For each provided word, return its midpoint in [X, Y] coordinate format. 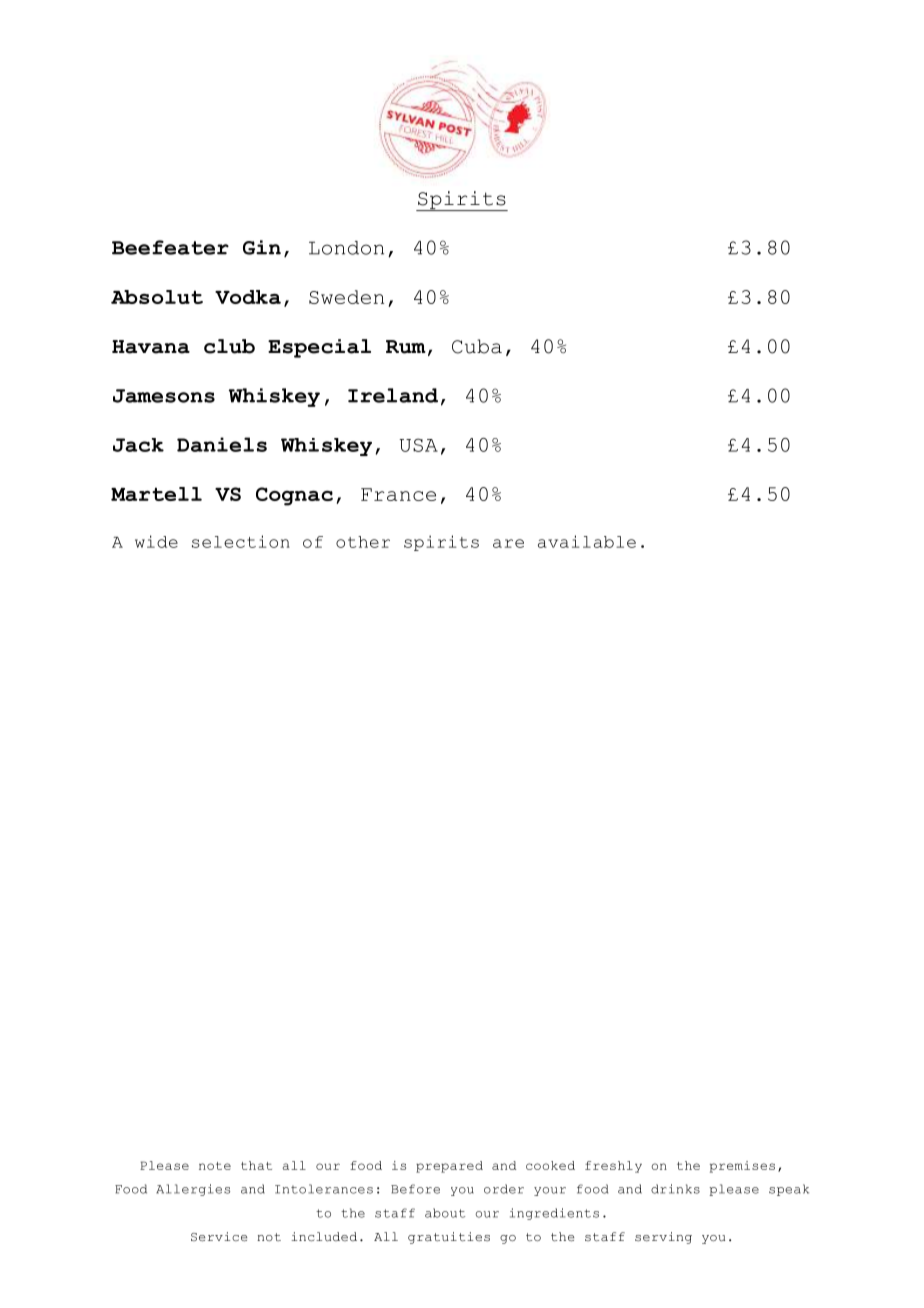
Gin [262, 247]
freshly [613, 1167]
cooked [550, 1165]
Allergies [193, 1190]
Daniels [222, 444]
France [398, 494]
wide [156, 541]
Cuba [477, 346]
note [215, 1166]
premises [742, 1167]
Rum [406, 347]
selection [241, 541]
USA [418, 445]
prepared [449, 1167]
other [363, 542]
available [587, 541]
